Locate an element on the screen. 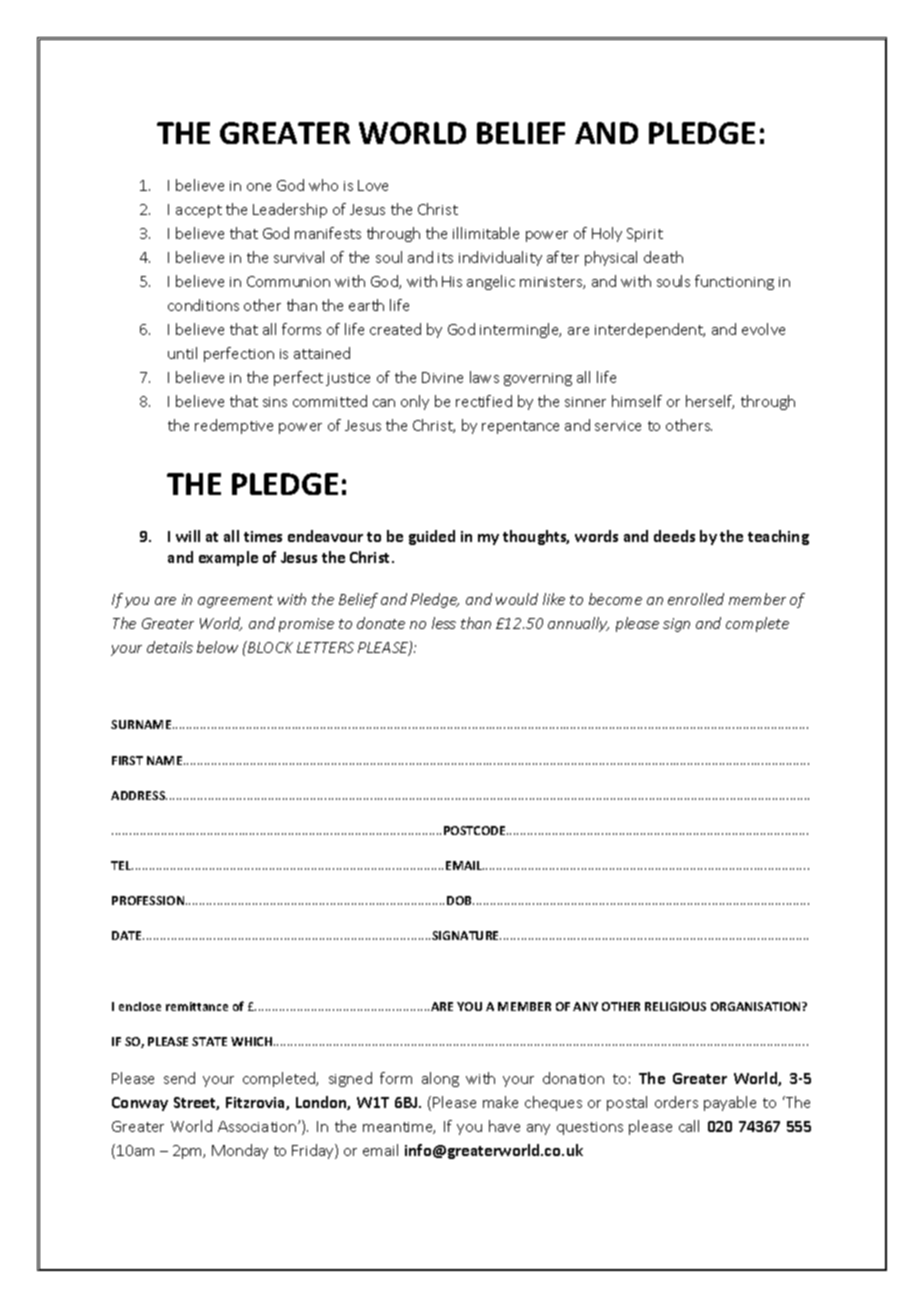 Image resolution: width=924 pixels, height=1308 pixels. Spirit is located at coordinates (645, 235).
